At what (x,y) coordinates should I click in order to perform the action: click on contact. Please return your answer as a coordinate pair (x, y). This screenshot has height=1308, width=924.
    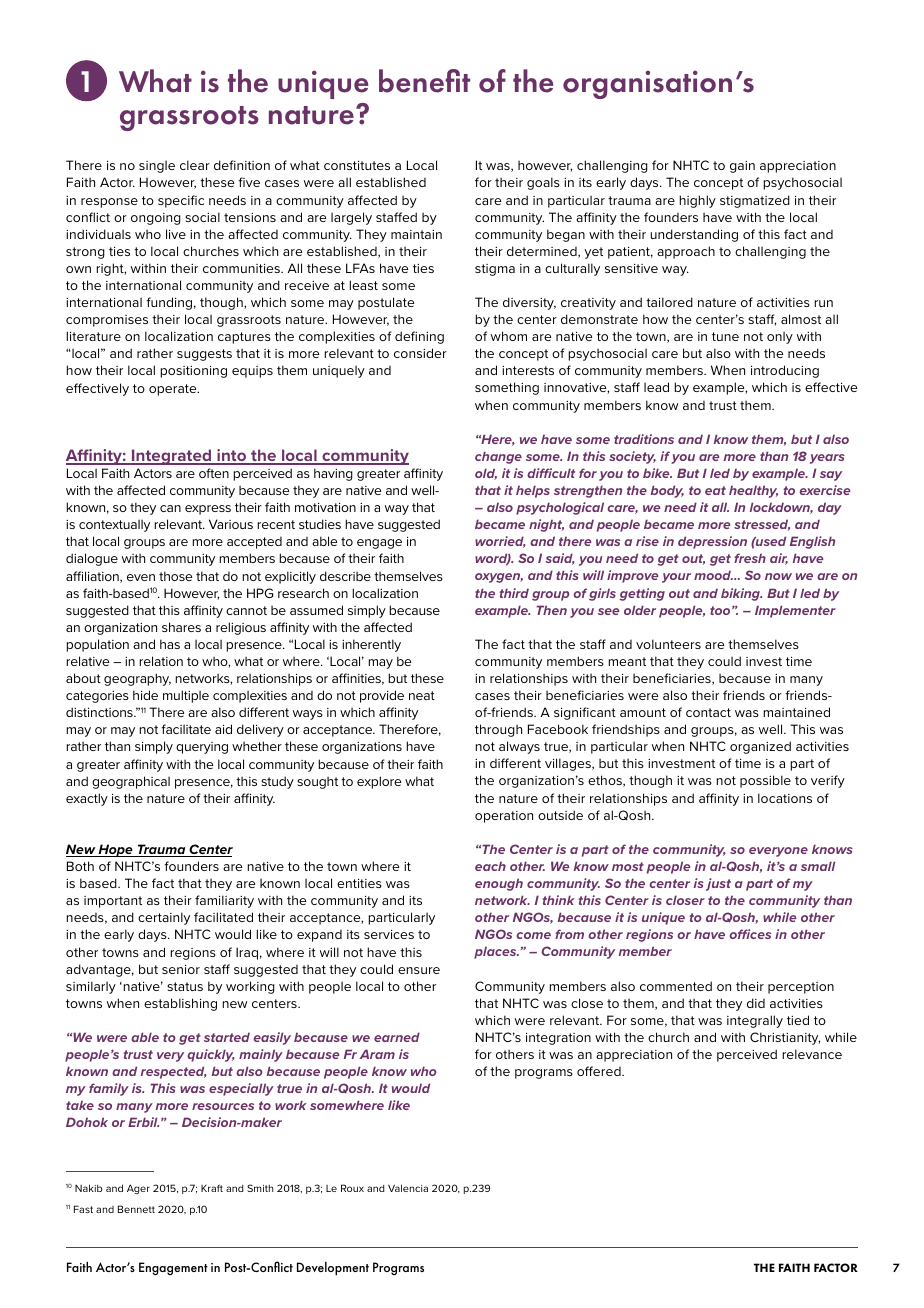
    Looking at the image, I should click on (708, 712).
